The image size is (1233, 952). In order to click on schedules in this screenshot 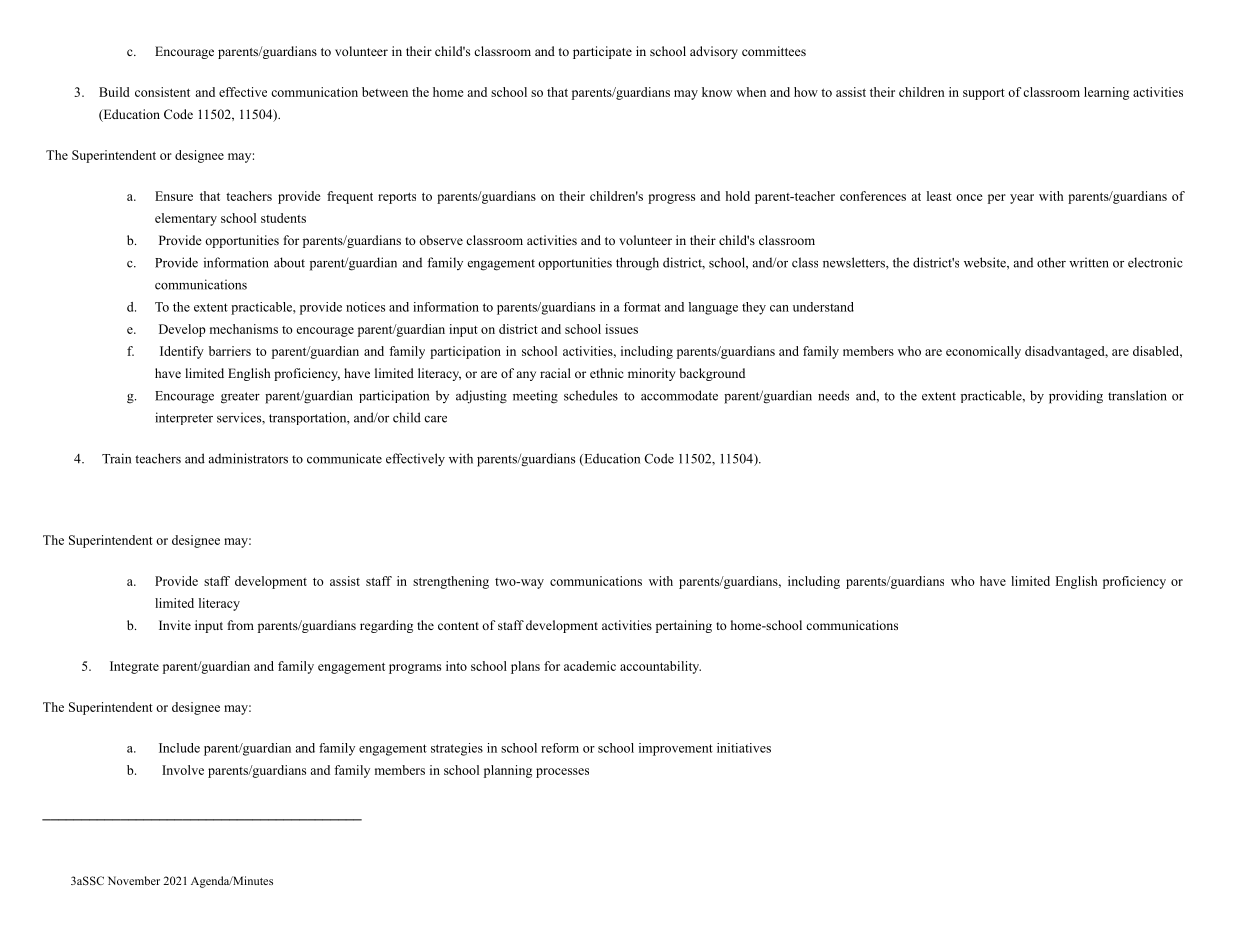, I will do `click(591, 395)`.
